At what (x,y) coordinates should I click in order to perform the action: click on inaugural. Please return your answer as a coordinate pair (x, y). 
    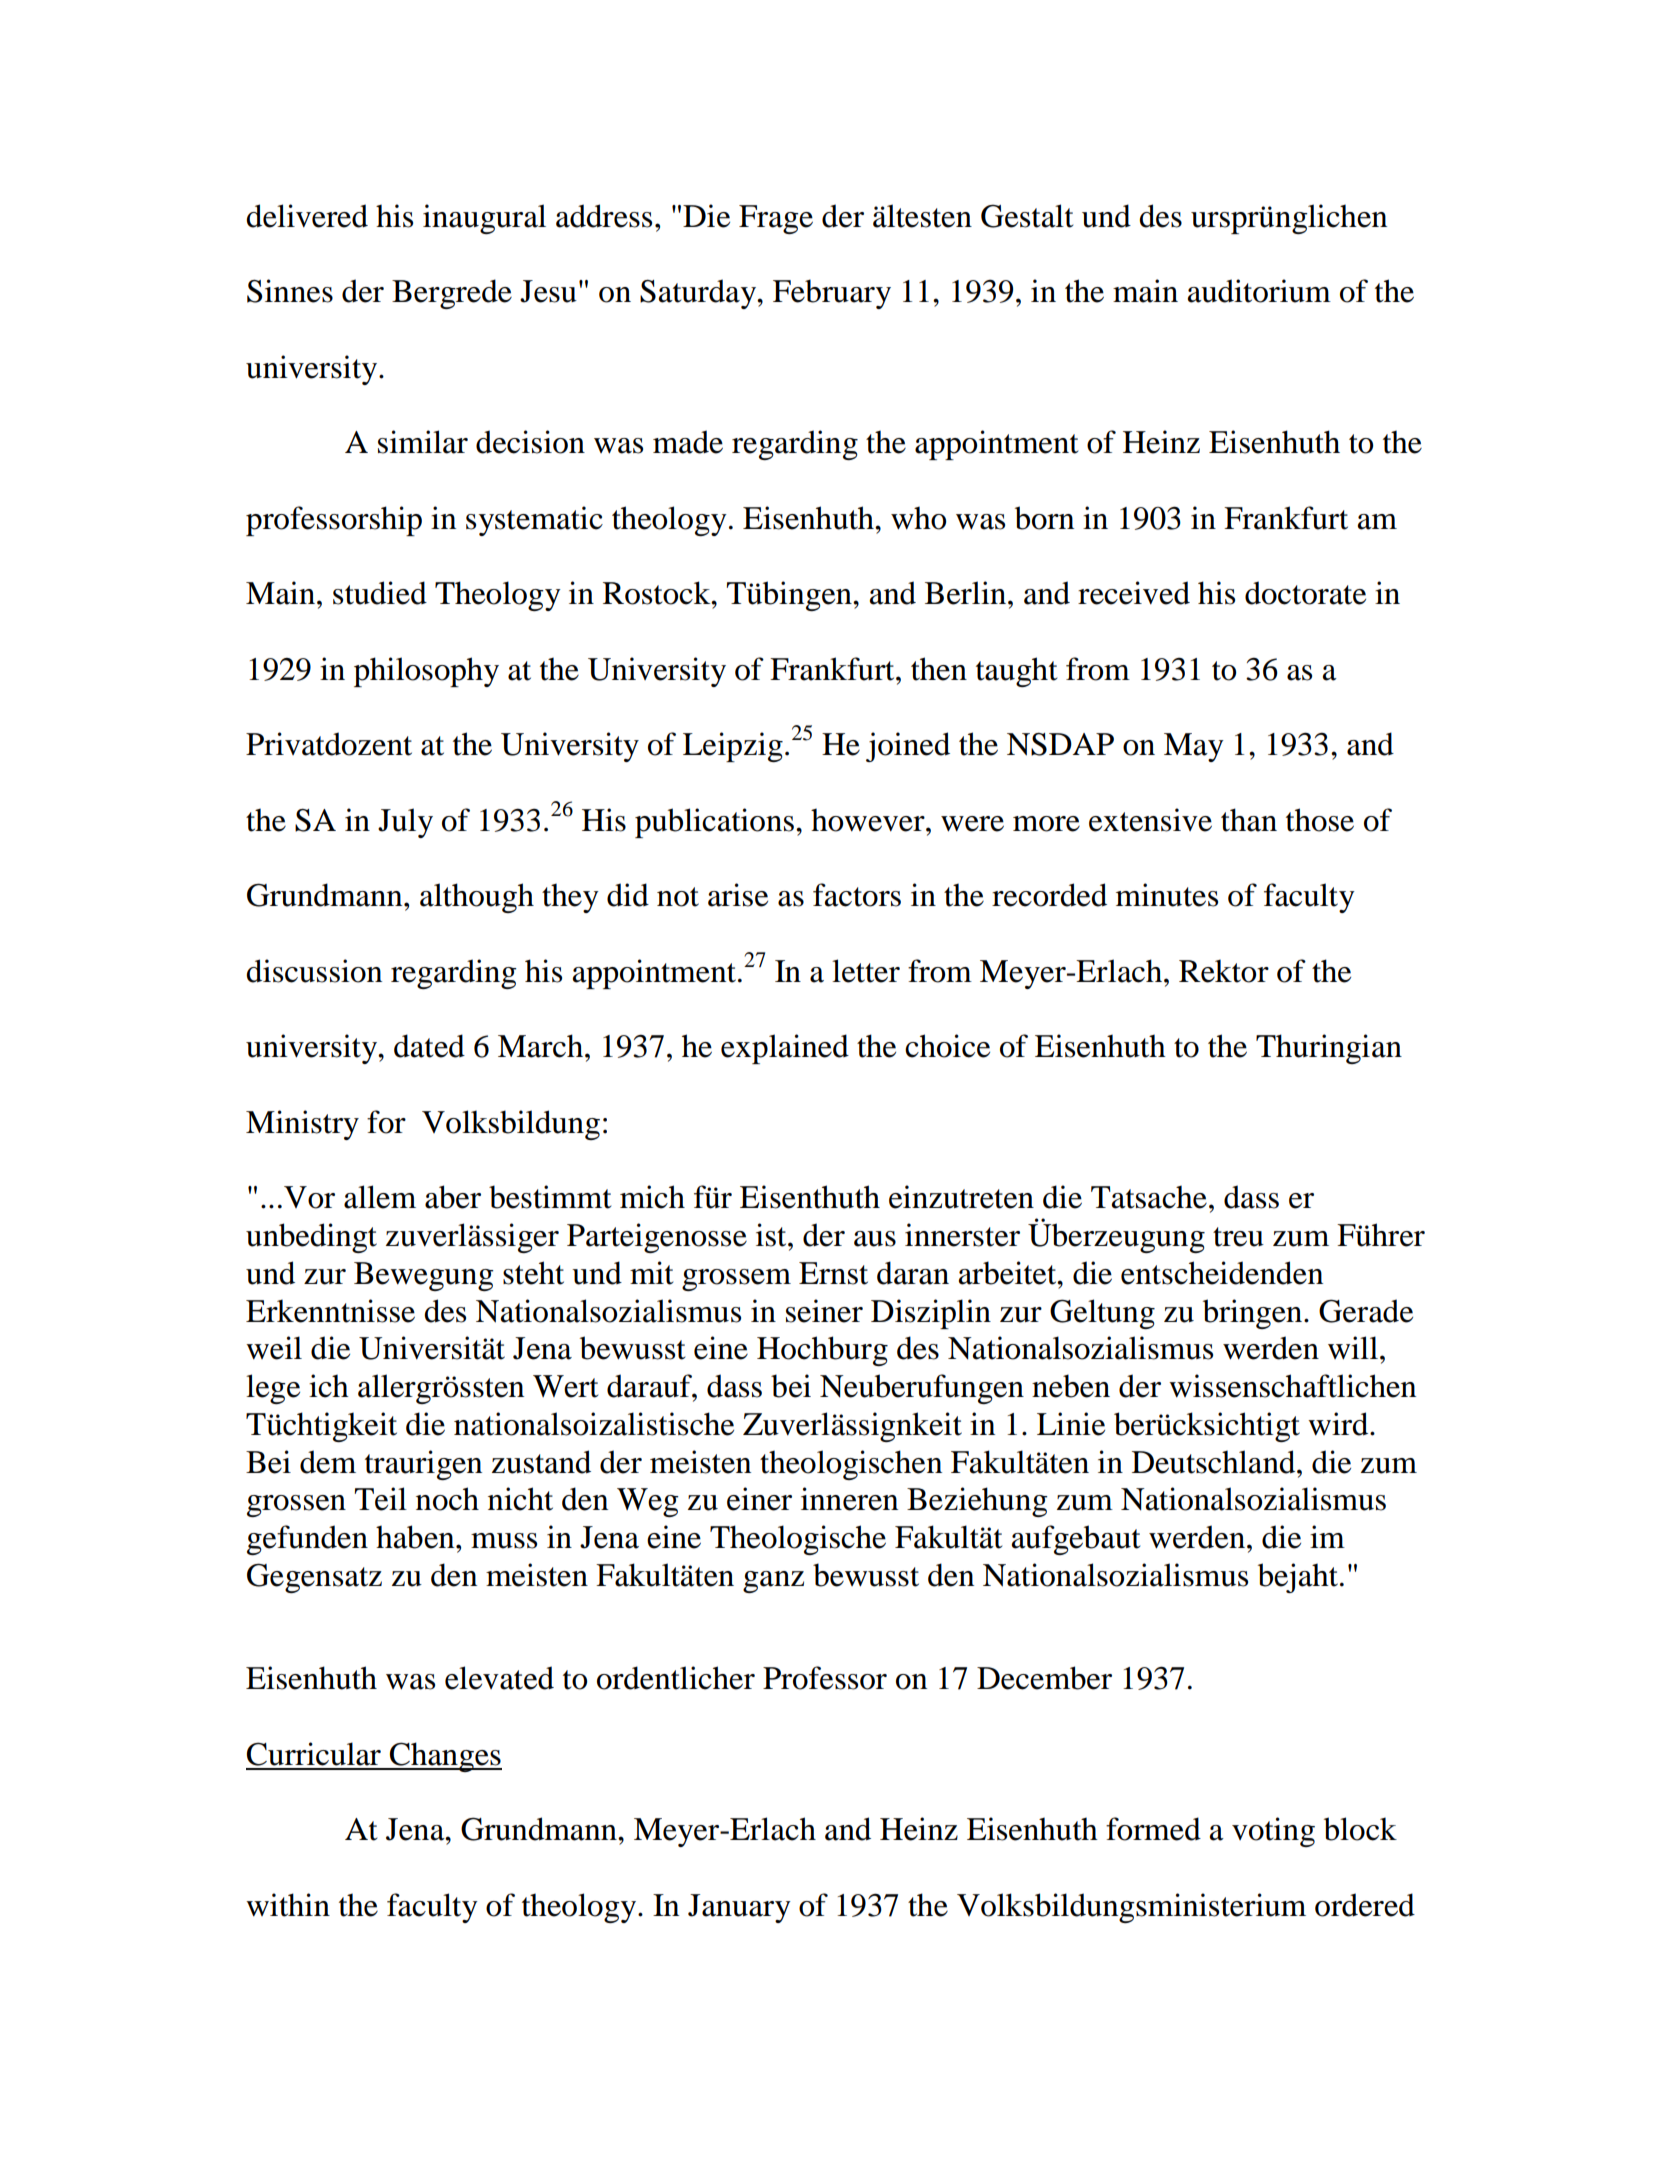
    Looking at the image, I should click on (484, 219).
